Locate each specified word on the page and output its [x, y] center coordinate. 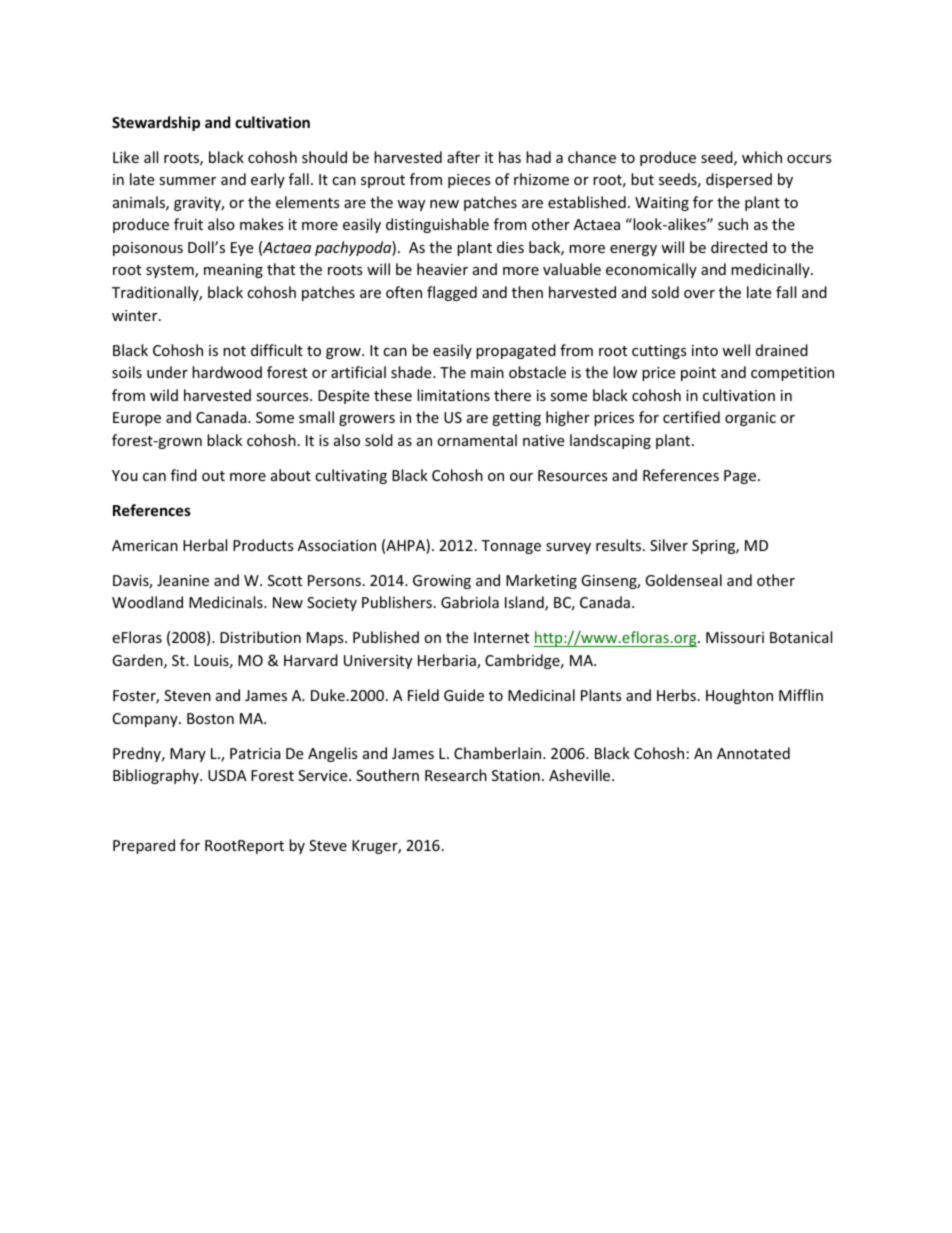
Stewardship [156, 123]
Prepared [144, 846]
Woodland [147, 602]
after [463, 157]
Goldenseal [683, 580]
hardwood [227, 372]
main [487, 372]
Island [525, 603]
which [762, 157]
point [698, 374]
